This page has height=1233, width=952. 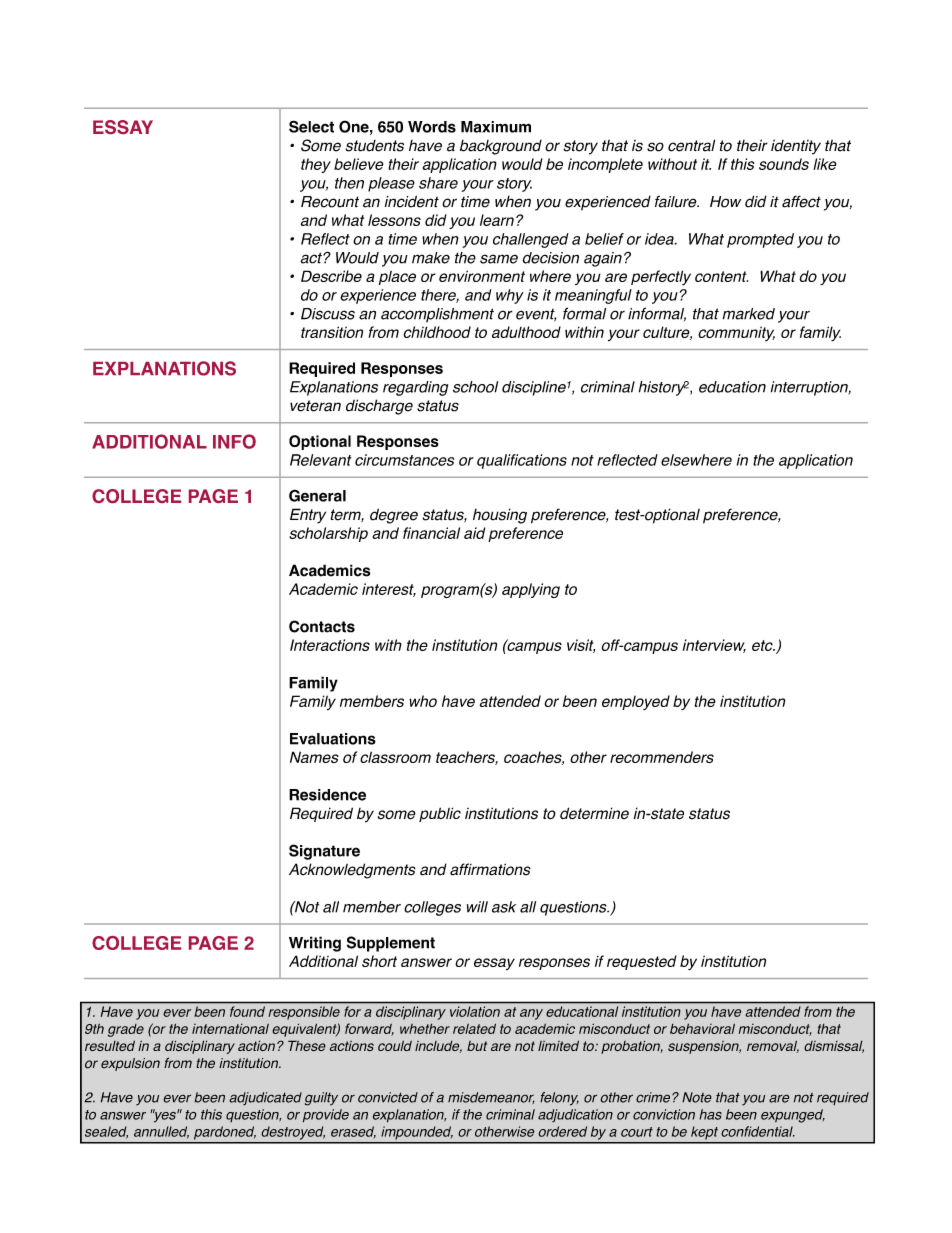 I want to click on background, so click(x=501, y=147).
